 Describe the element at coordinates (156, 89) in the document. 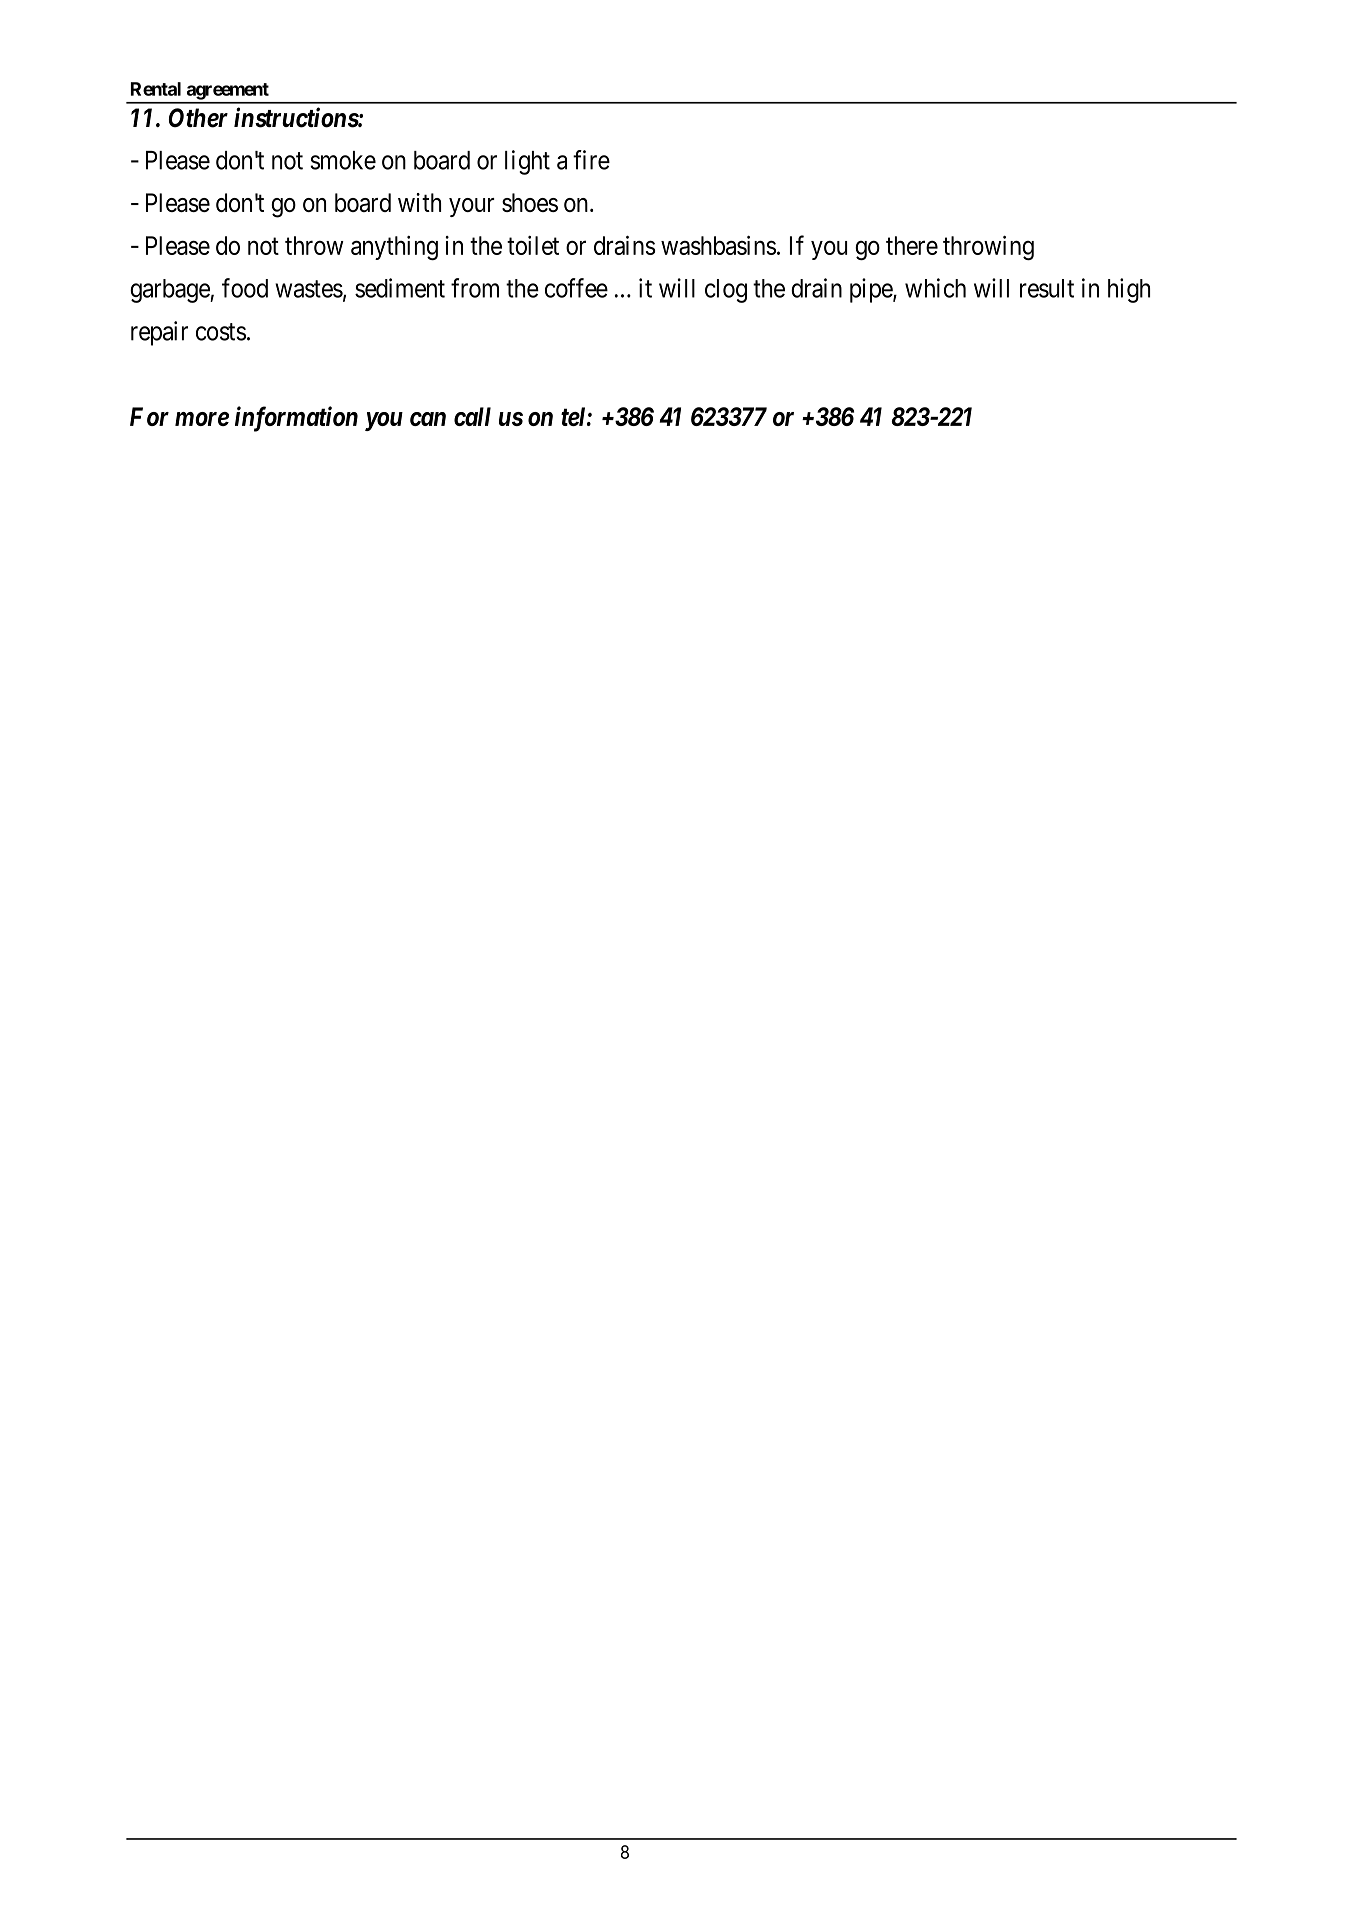

I see `Rental` at that location.
